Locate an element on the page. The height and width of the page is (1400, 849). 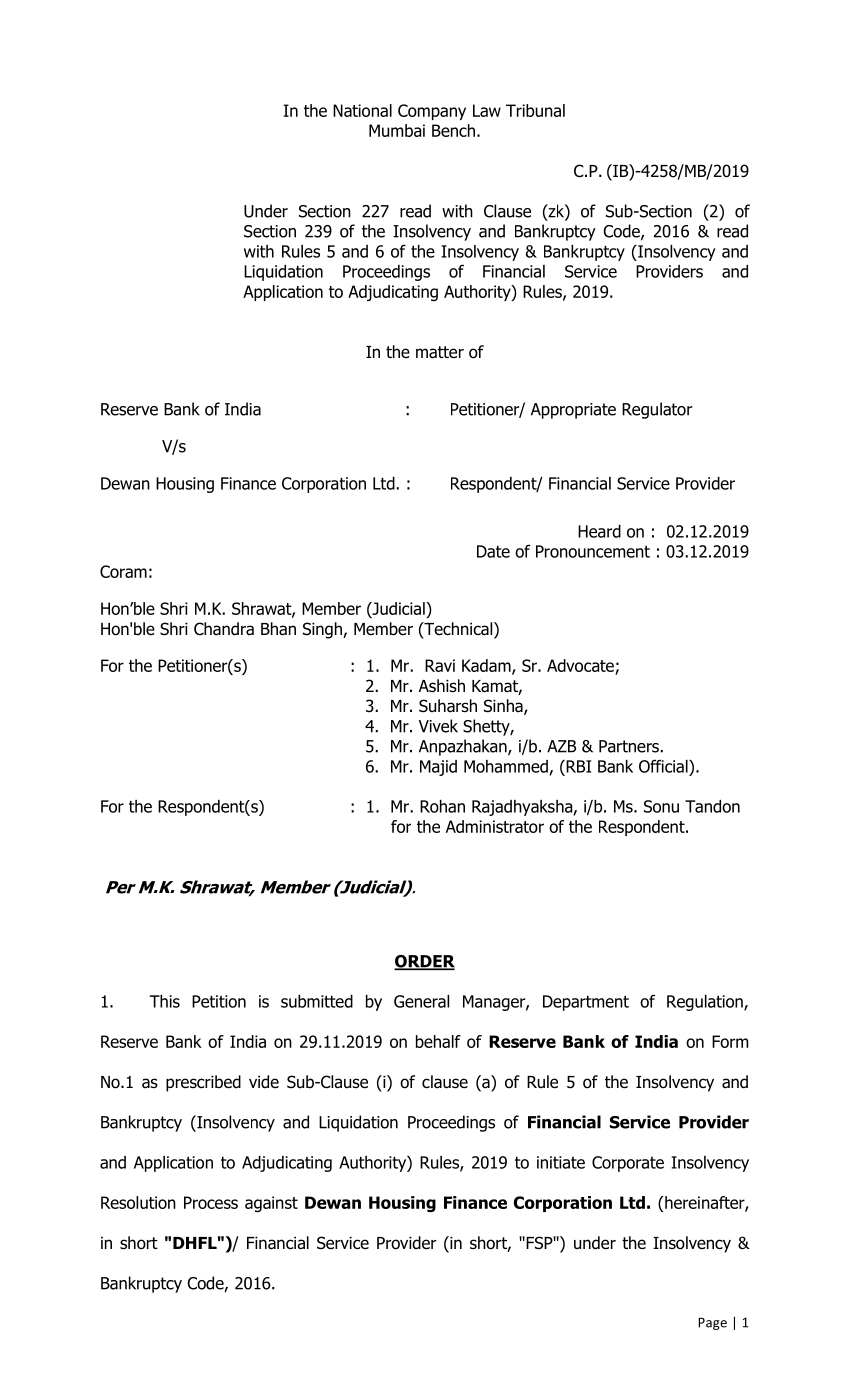
Vivek is located at coordinates (438, 726).
